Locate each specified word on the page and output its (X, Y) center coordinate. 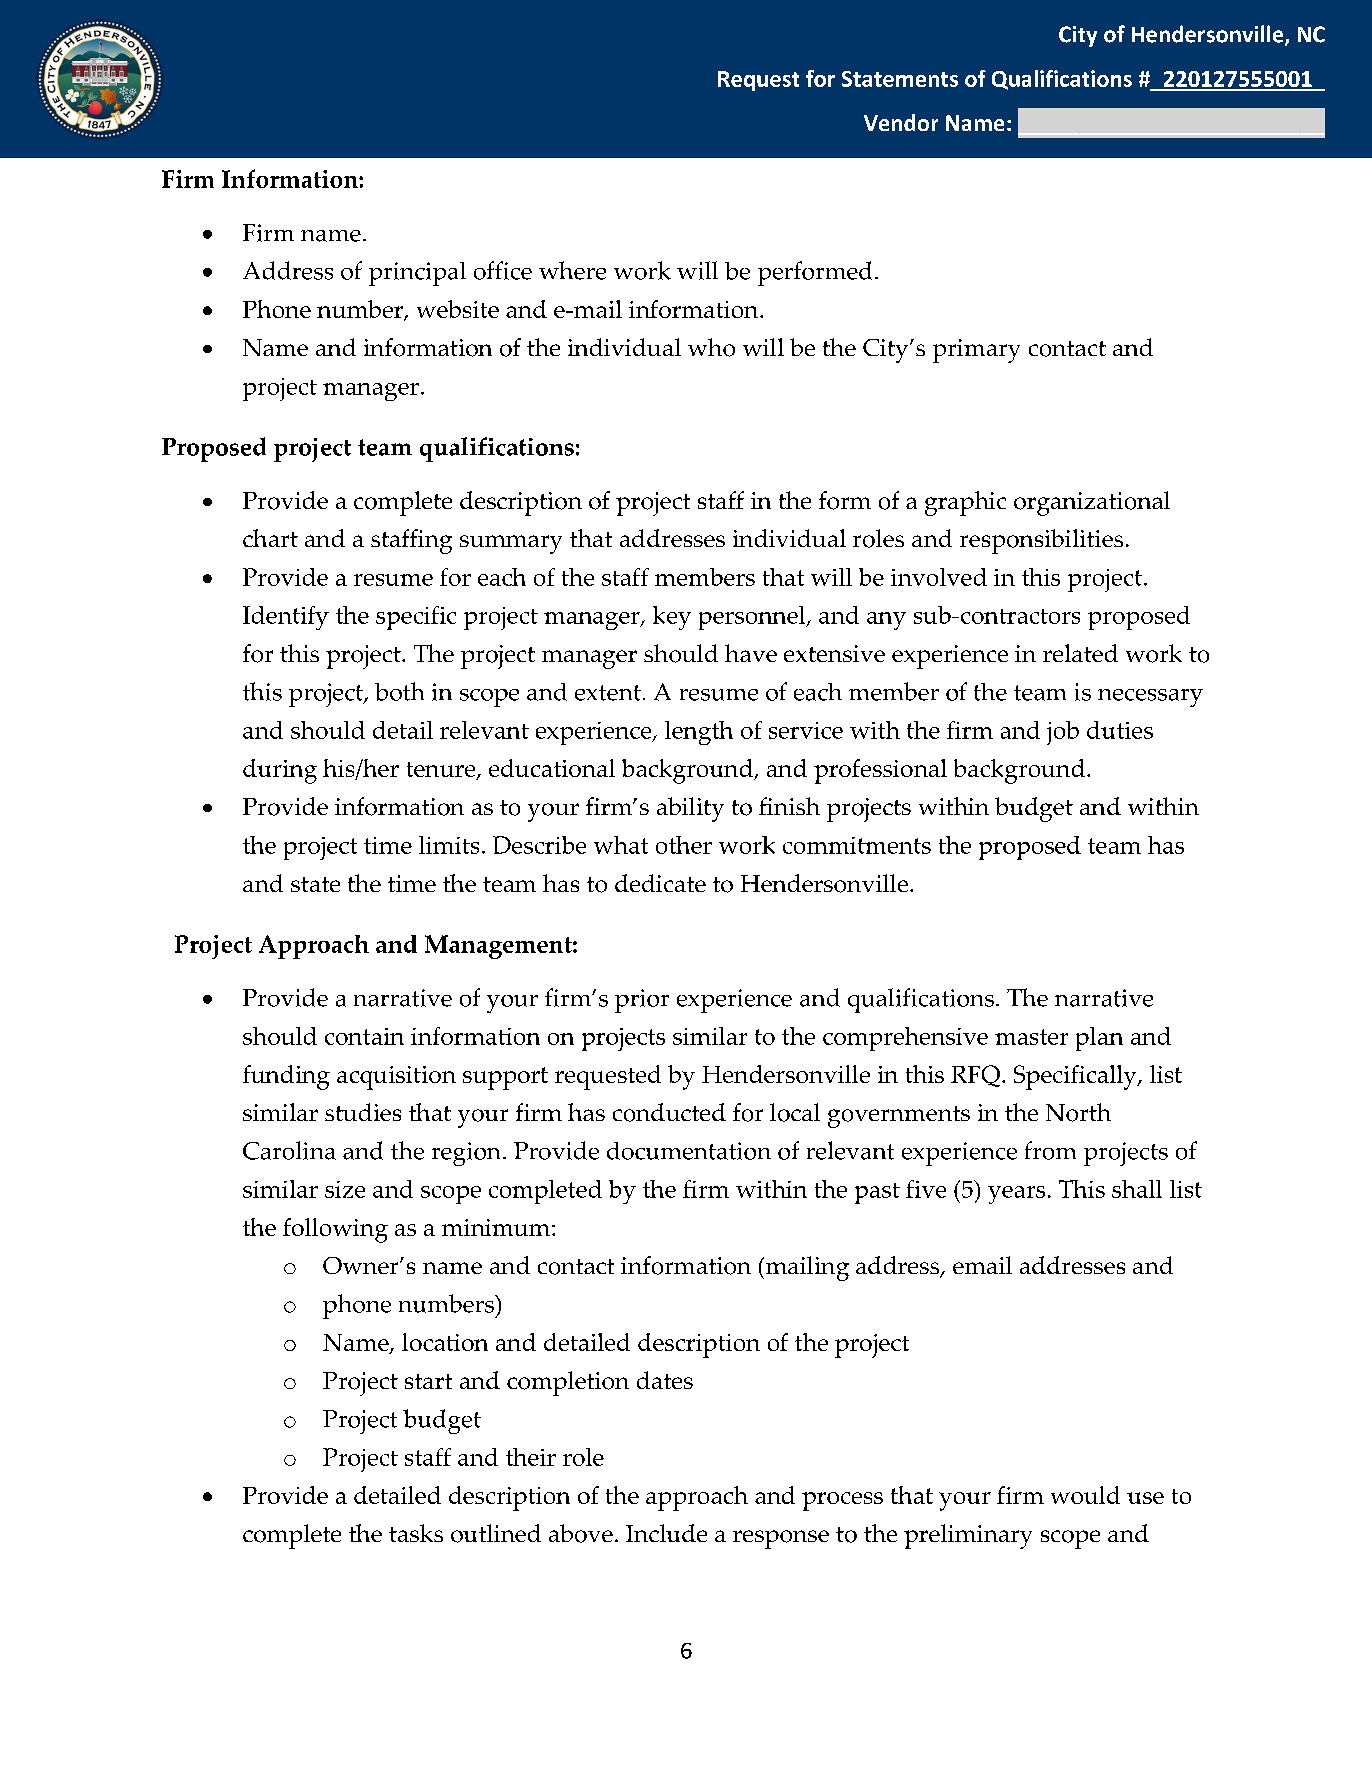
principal (417, 274)
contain (364, 1036)
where (572, 270)
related (1080, 653)
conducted (669, 1112)
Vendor (901, 122)
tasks (416, 1533)
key (672, 618)
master (1031, 1037)
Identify (286, 618)
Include (666, 1533)
